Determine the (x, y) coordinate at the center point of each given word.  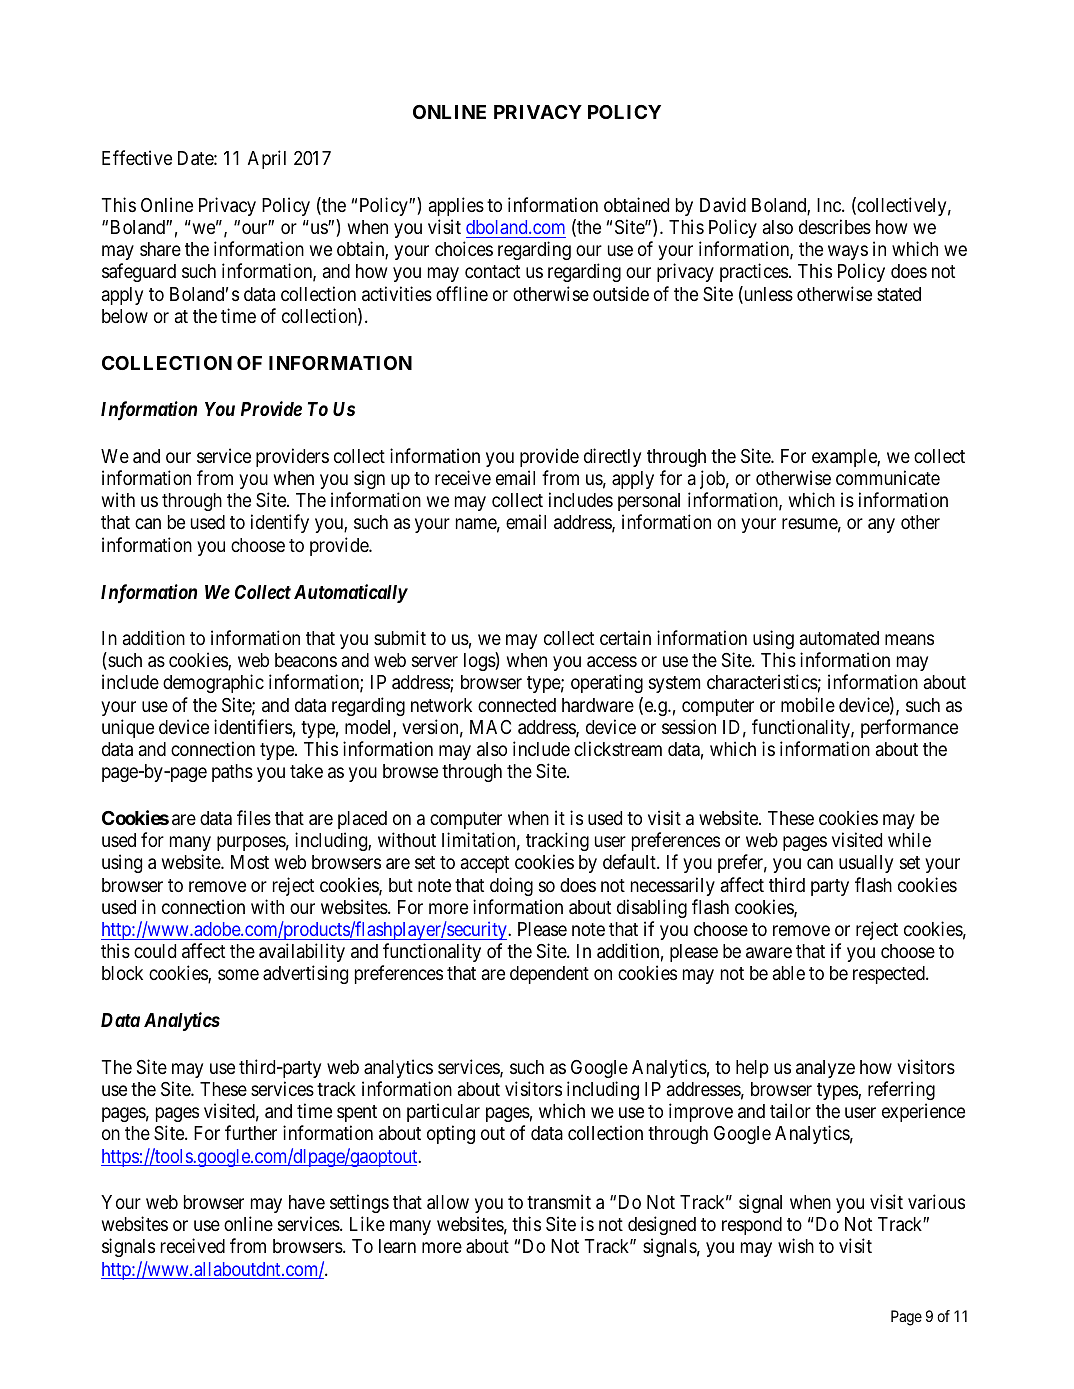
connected (517, 705)
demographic (213, 683)
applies (456, 206)
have (307, 1202)
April (267, 159)
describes (835, 226)
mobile (808, 704)
